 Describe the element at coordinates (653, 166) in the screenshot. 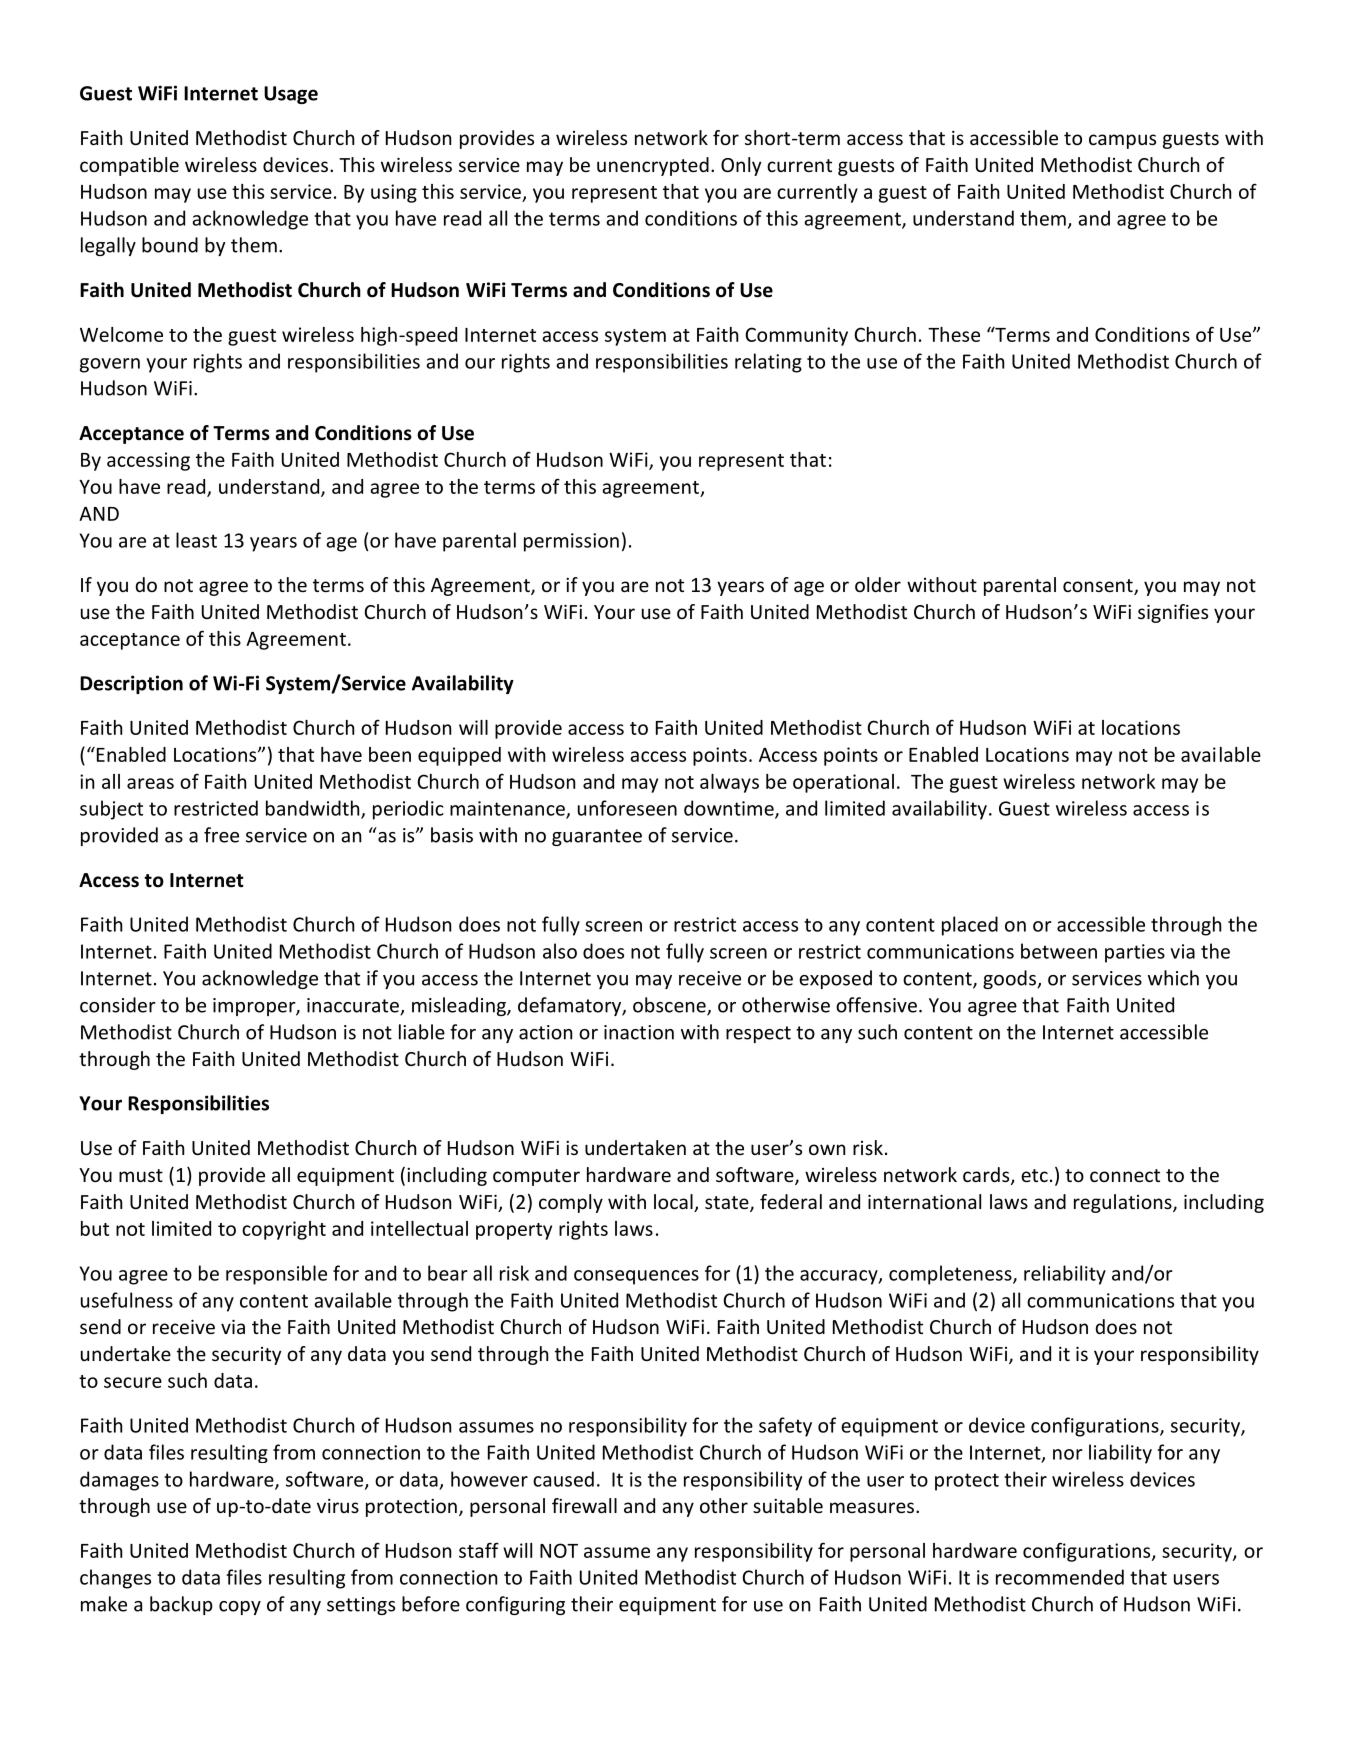

I see `unencrypted` at that location.
